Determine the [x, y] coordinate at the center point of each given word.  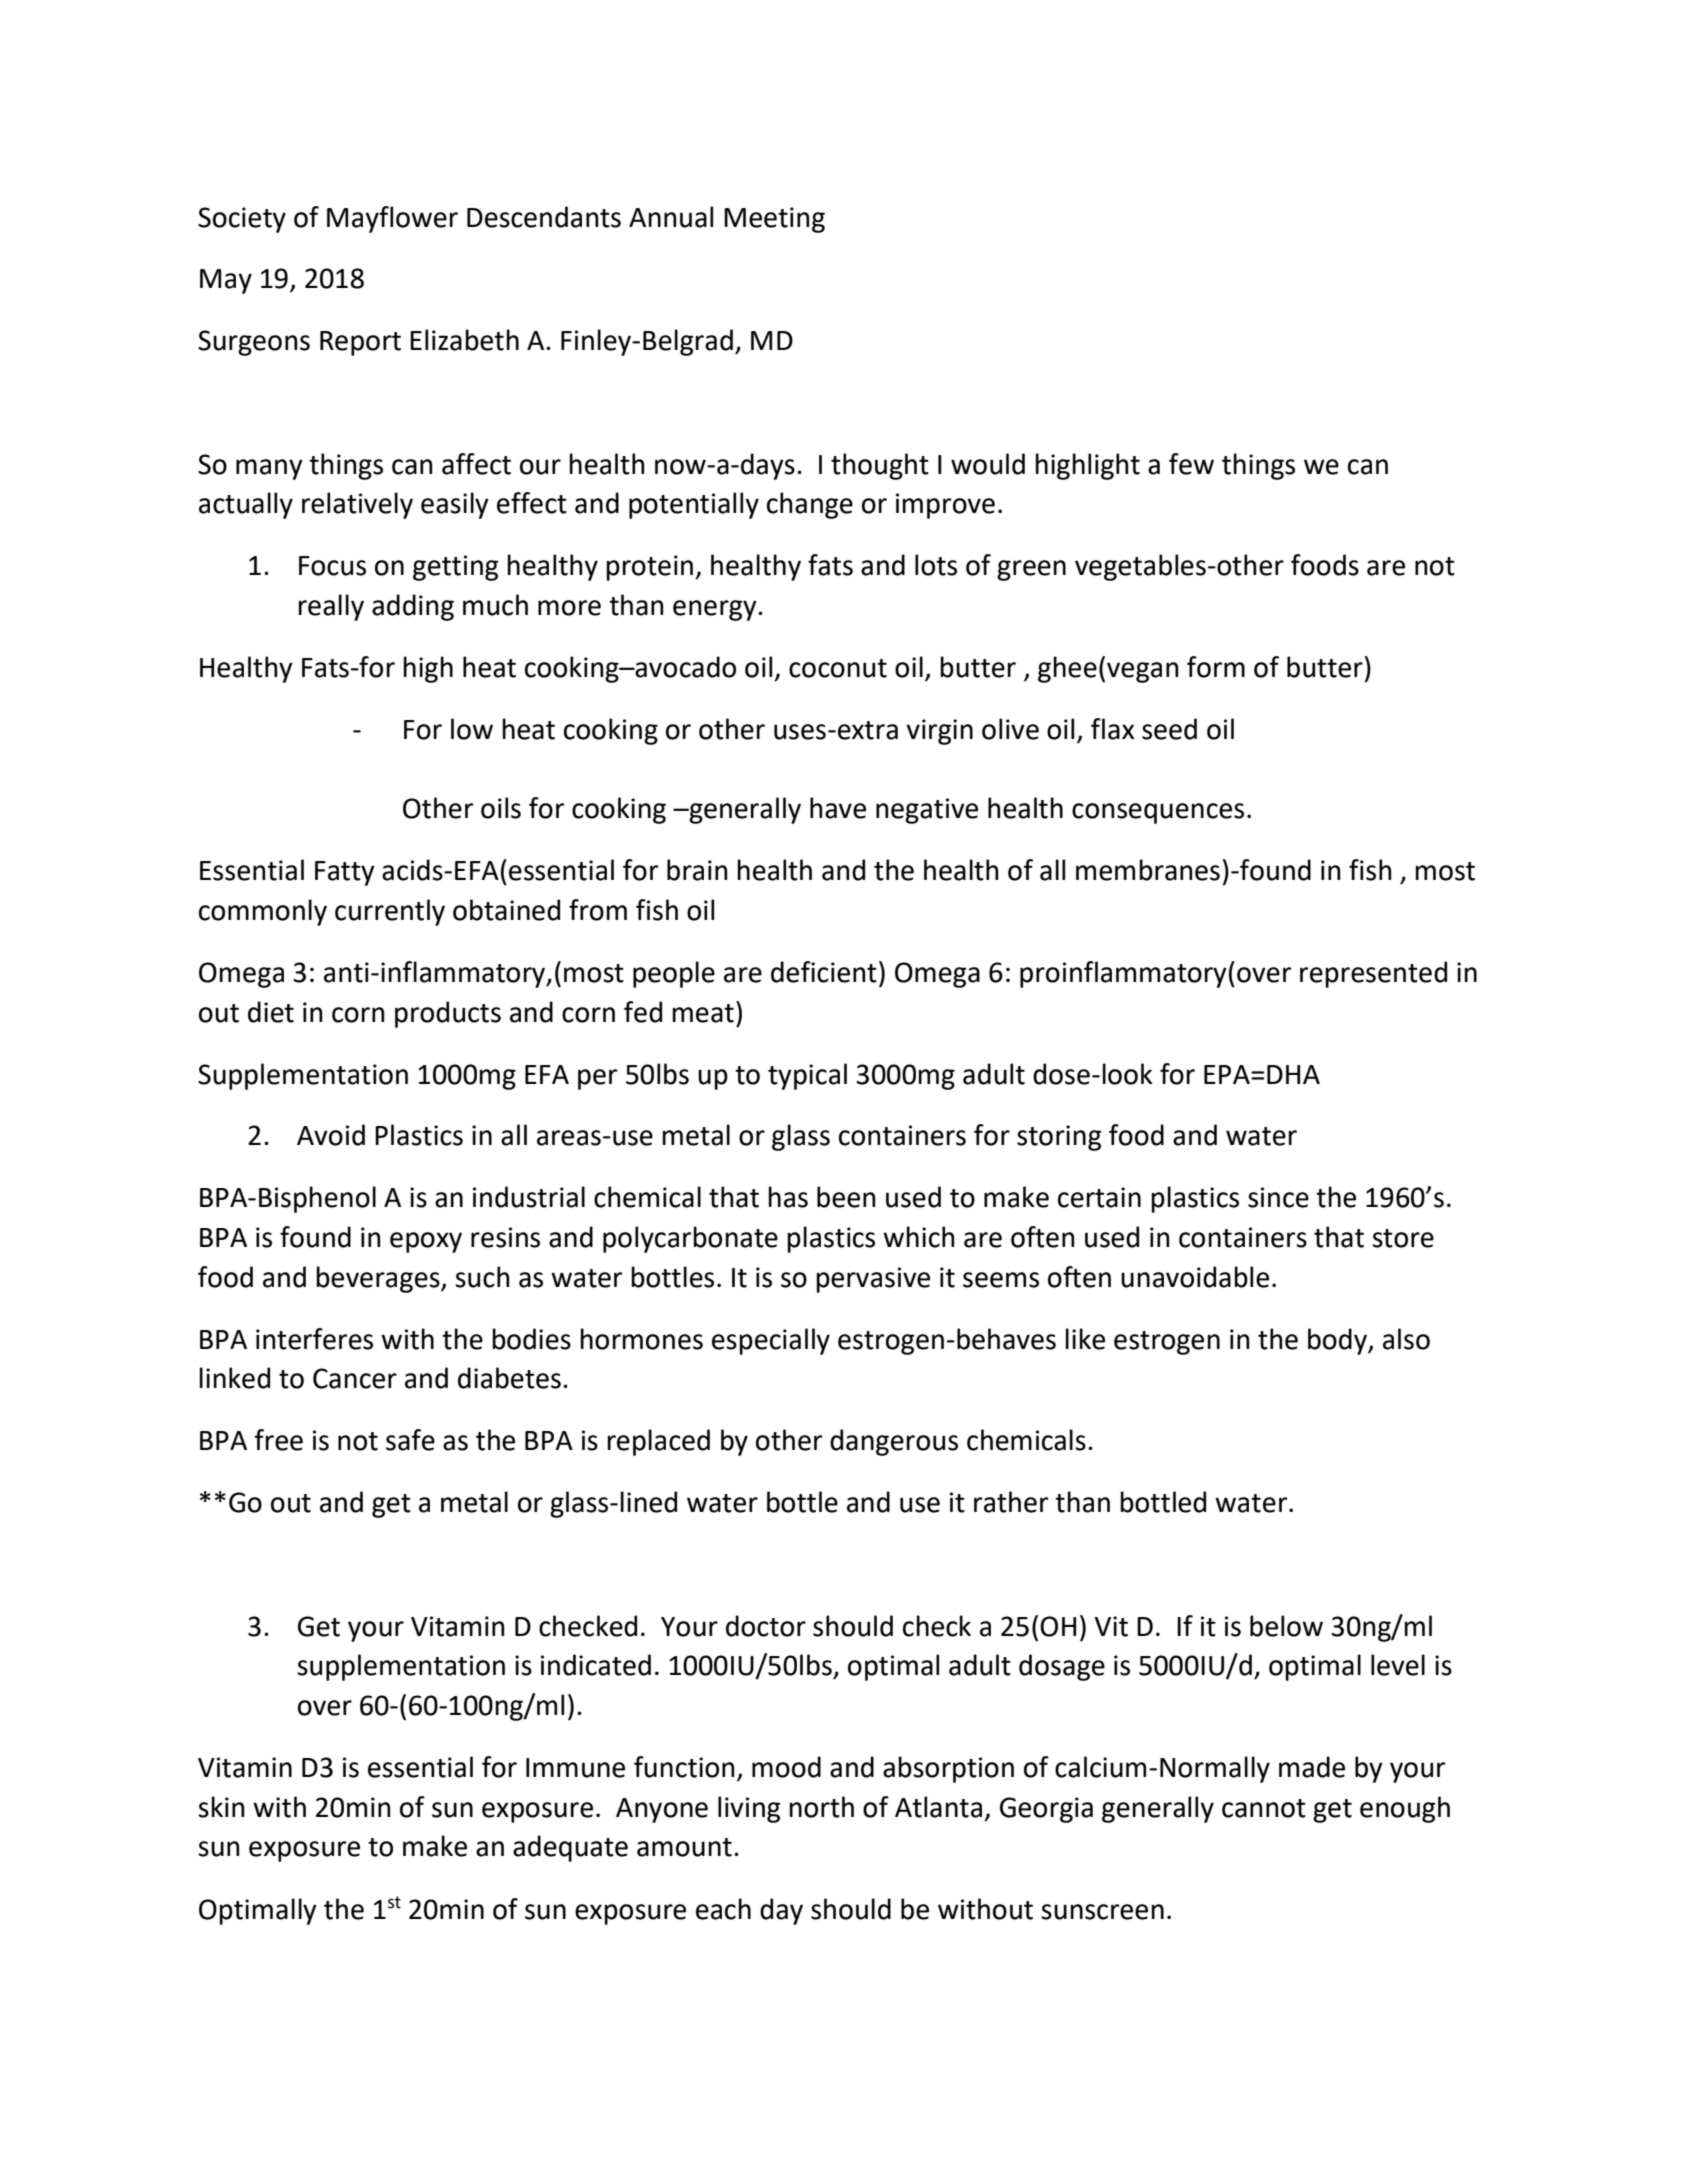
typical [807, 1076]
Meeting [774, 220]
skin [221, 1807]
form [1216, 667]
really [331, 607]
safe [410, 1440]
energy [716, 610]
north [821, 1807]
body [1338, 1341]
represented [1373, 974]
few [1191, 464]
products [448, 1014]
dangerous [894, 1442]
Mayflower [392, 219]
